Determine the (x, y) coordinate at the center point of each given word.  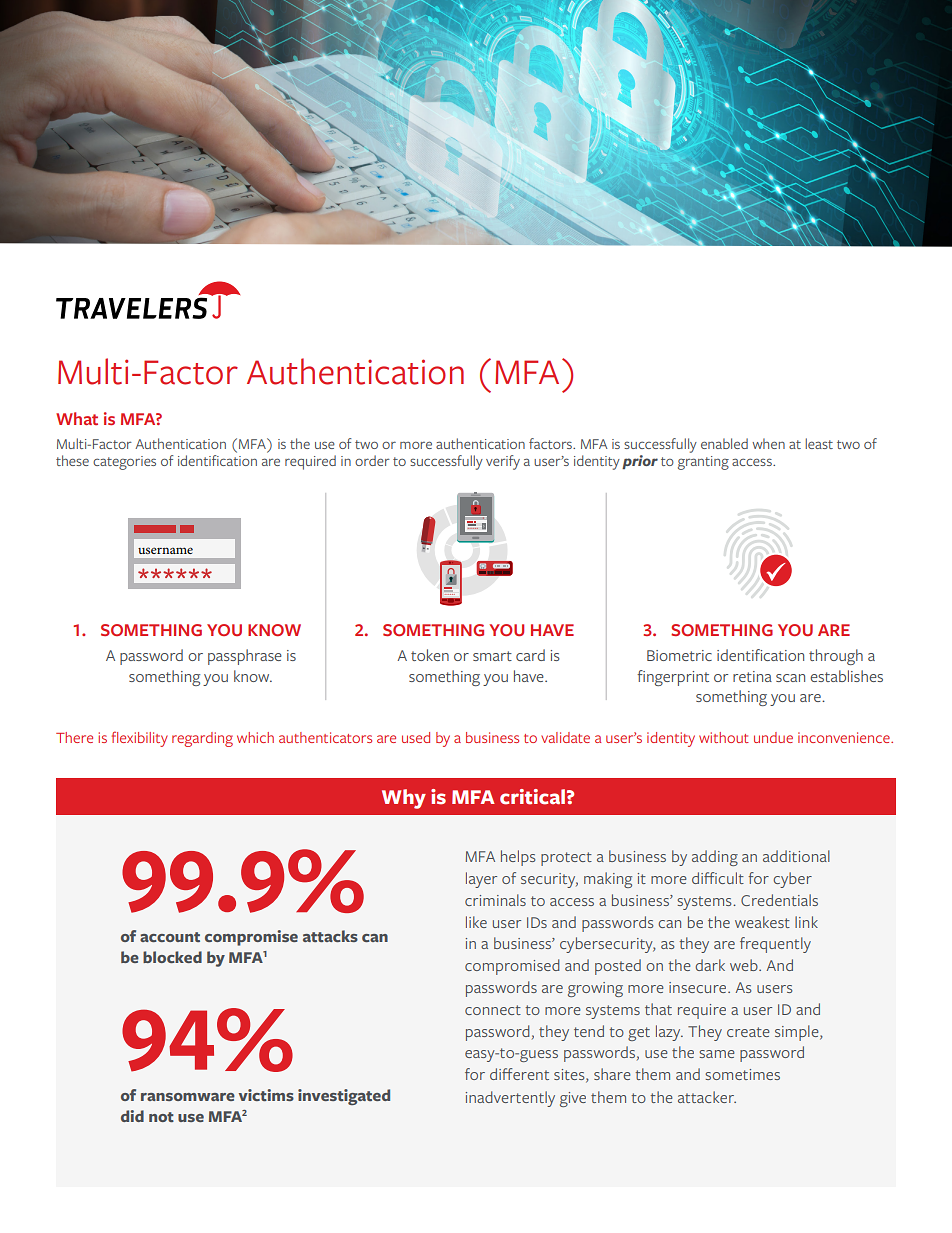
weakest (762, 922)
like (476, 922)
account (170, 937)
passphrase (245, 657)
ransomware (188, 1097)
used (416, 737)
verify (503, 462)
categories (124, 463)
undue (773, 737)
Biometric (679, 655)
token (430, 655)
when (768, 443)
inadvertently (510, 1099)
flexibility (140, 739)
